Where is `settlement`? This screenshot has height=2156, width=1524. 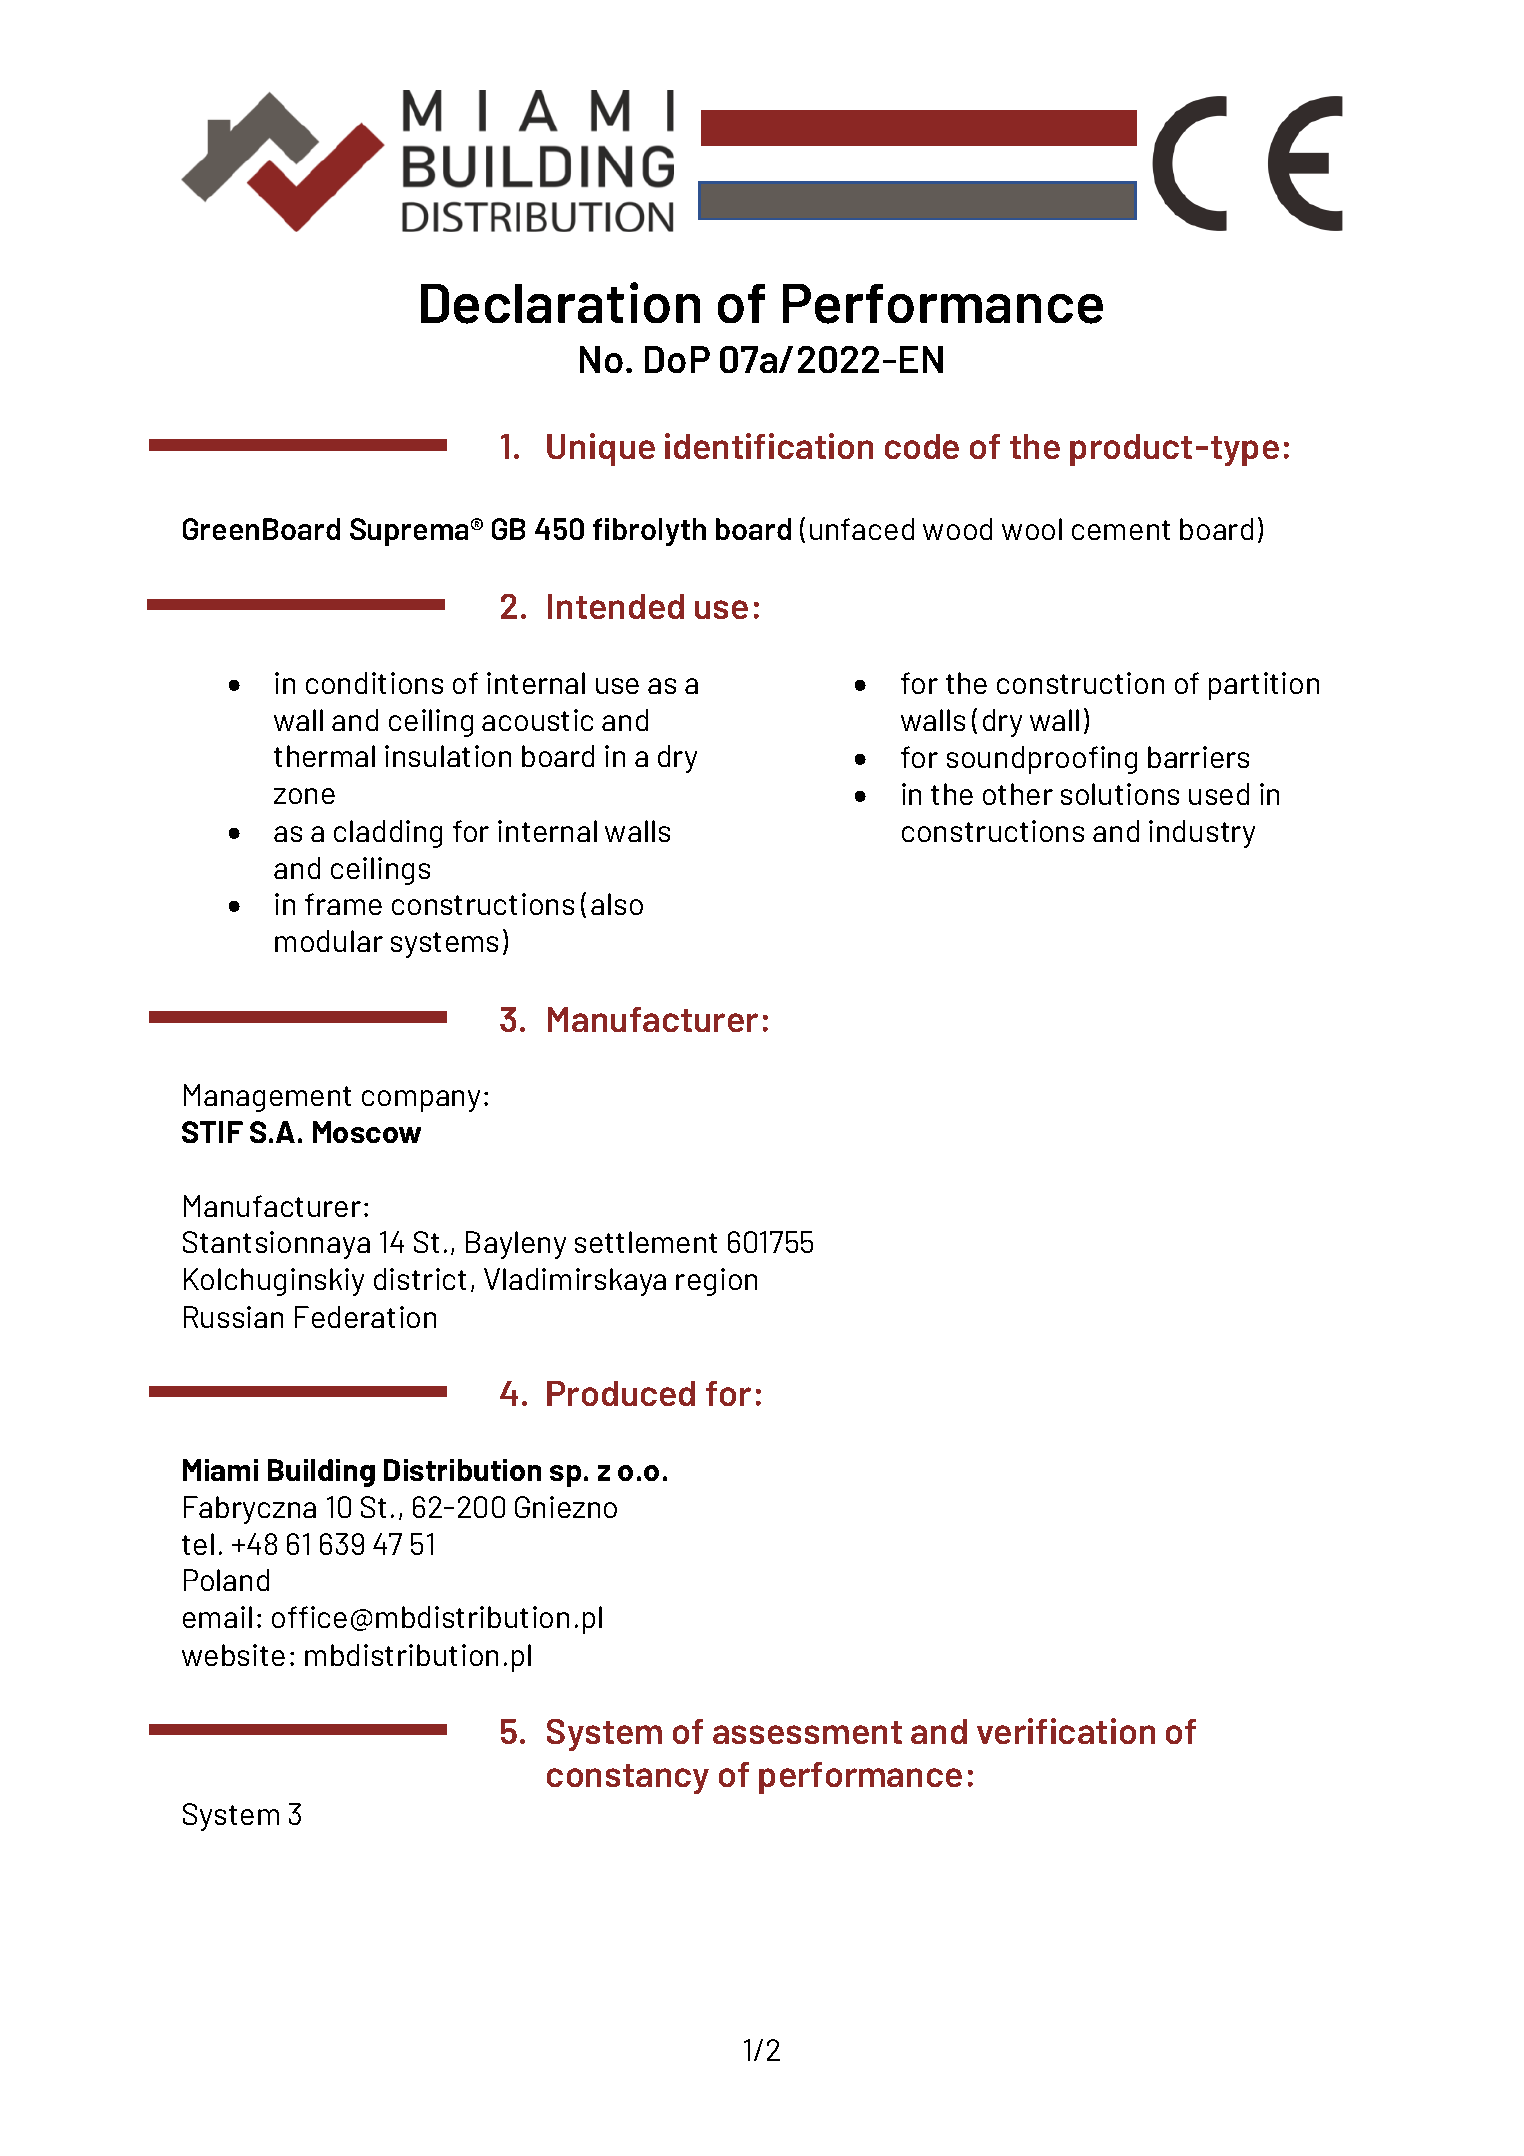 settlement is located at coordinates (646, 1242).
